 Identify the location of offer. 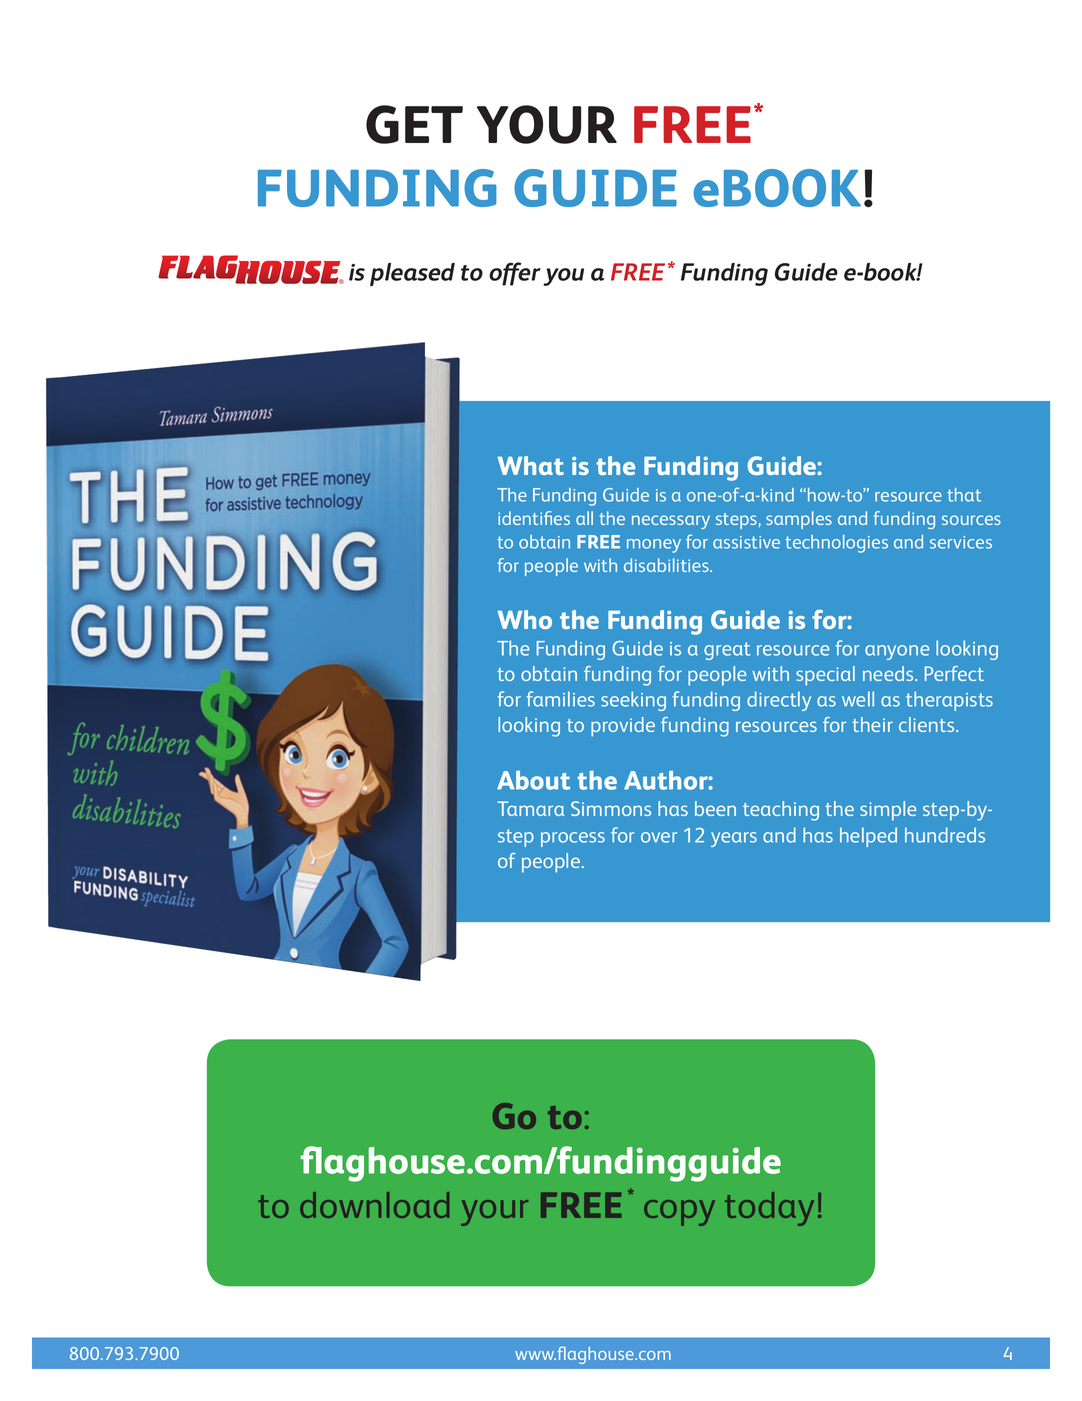
(515, 274).
